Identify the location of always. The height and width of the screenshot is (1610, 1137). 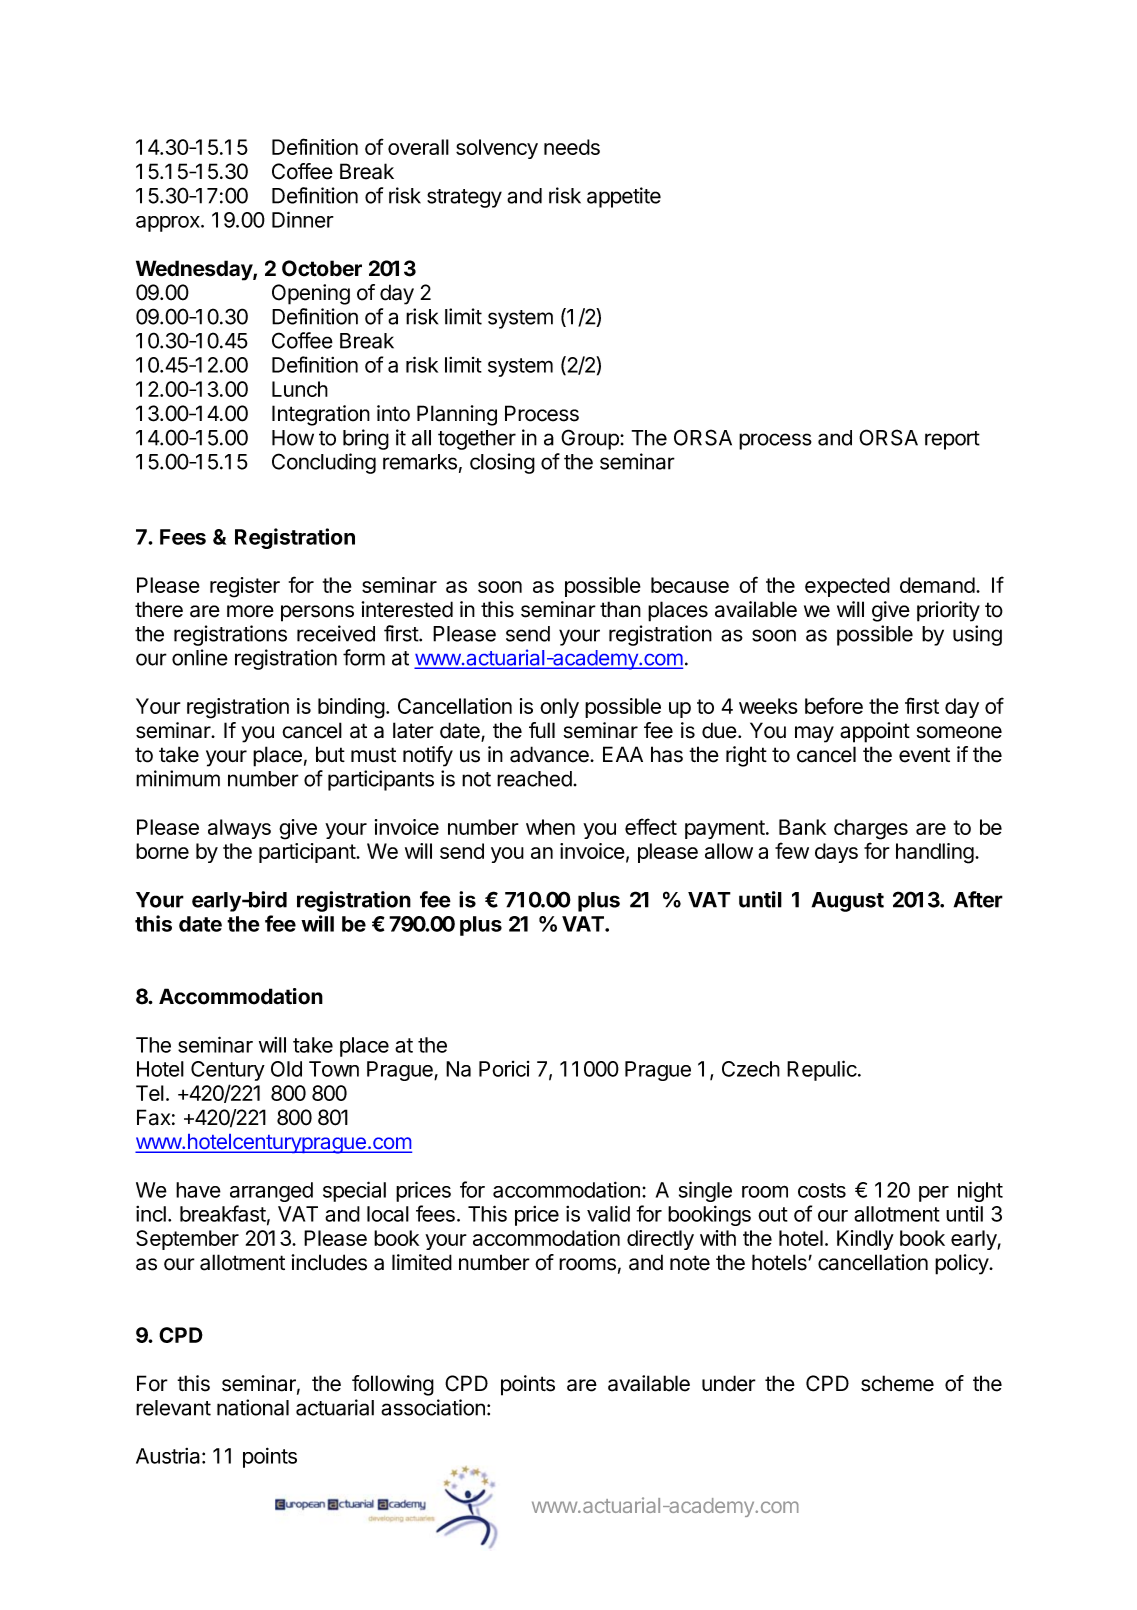
(239, 829).
